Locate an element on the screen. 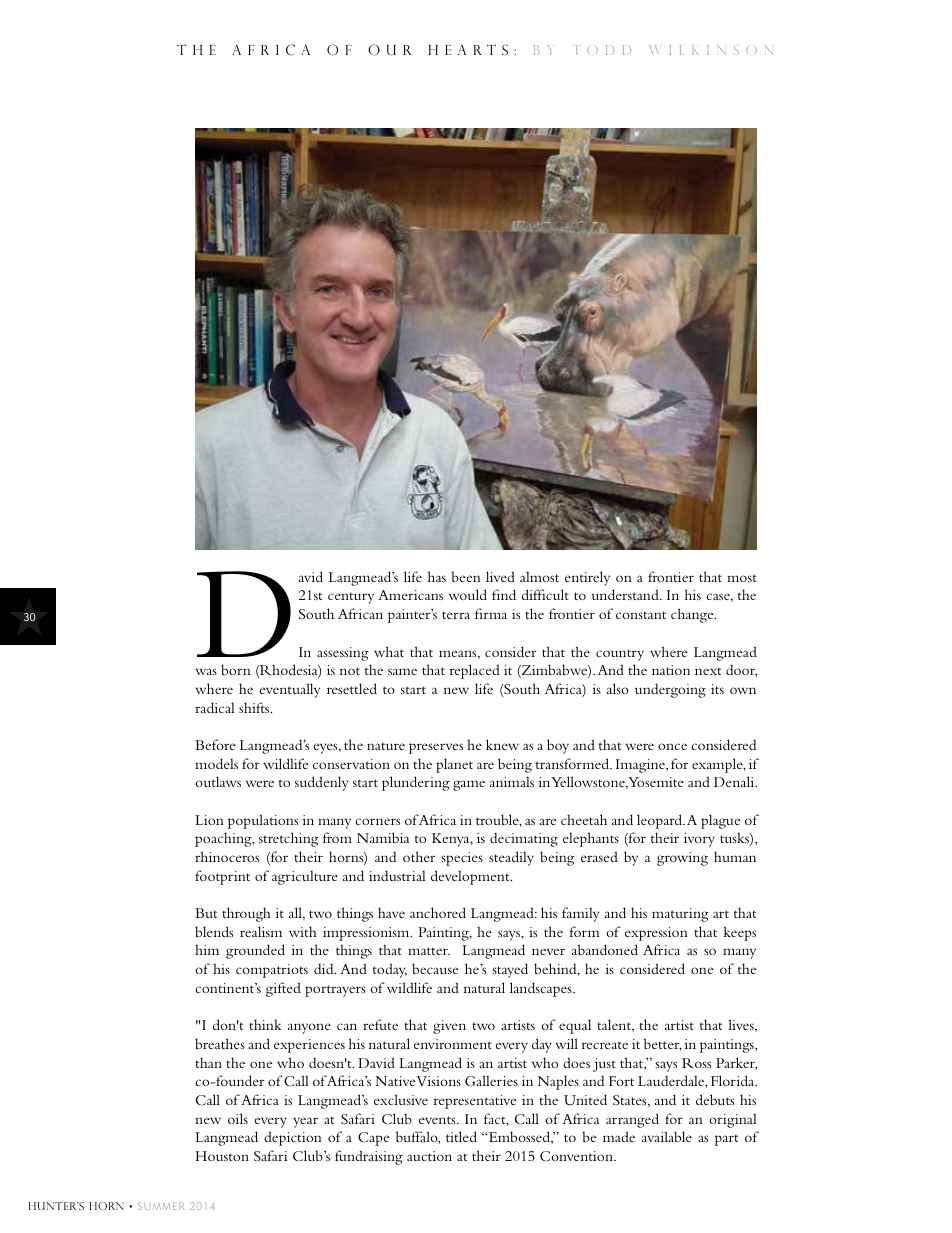 The width and height of the screenshot is (952, 1233). Houston is located at coordinates (222, 1156).
